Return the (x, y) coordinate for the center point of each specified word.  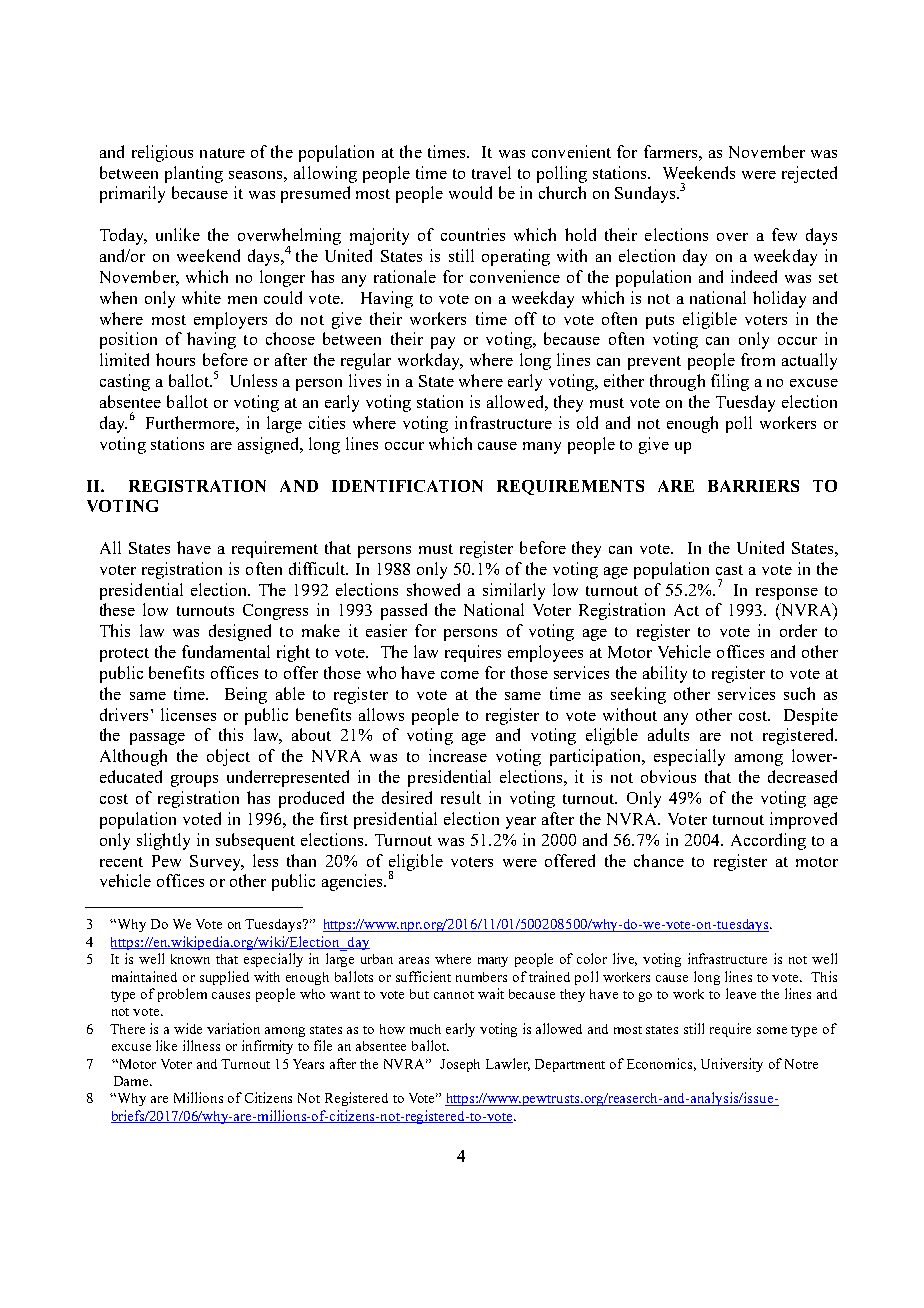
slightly (163, 841)
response (787, 594)
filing (730, 382)
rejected (809, 174)
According (768, 841)
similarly (514, 591)
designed (240, 632)
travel (491, 172)
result (461, 797)
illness (201, 1045)
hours (175, 359)
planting (194, 174)
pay (443, 343)
